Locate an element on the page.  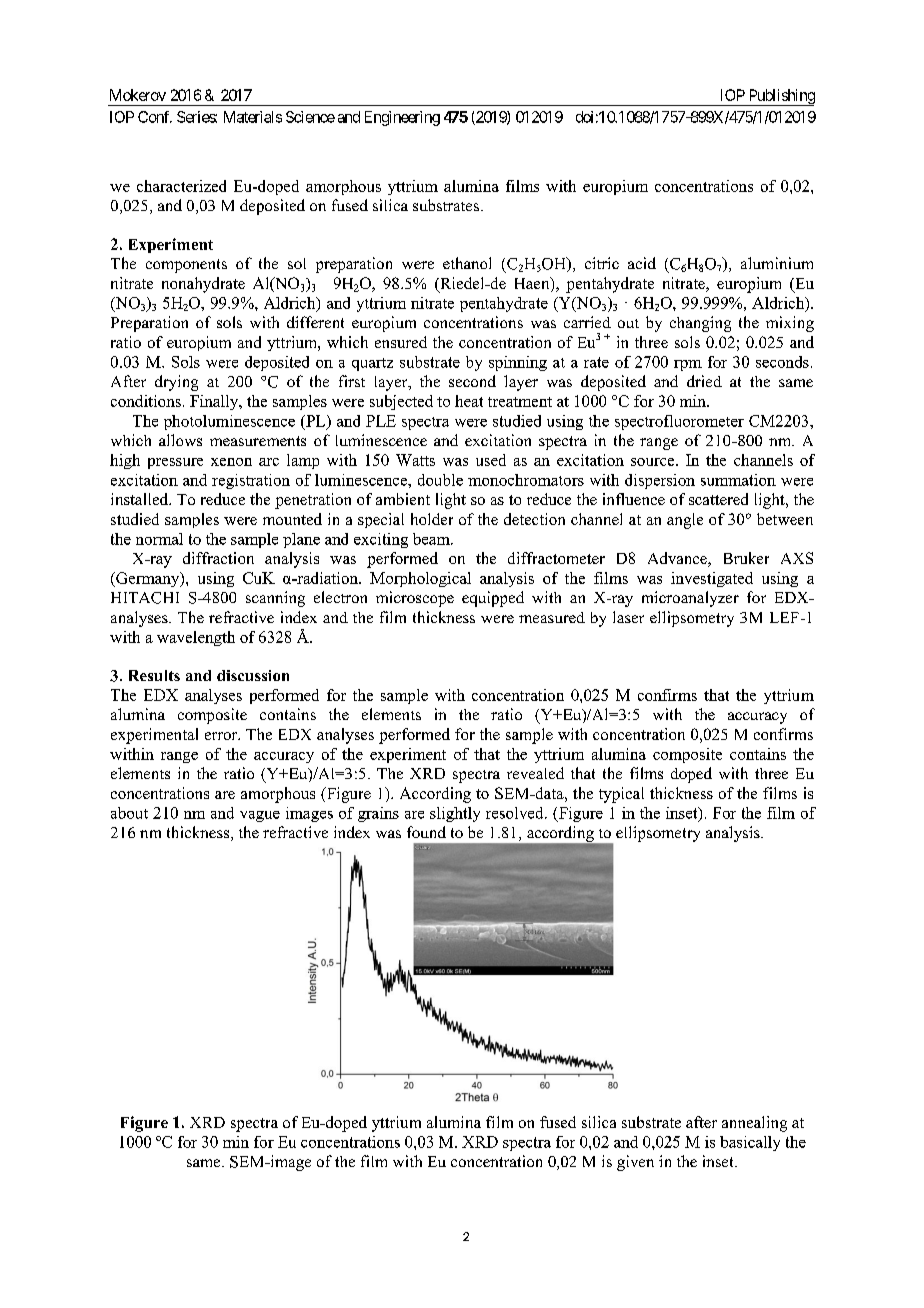
found is located at coordinates (426, 832).
